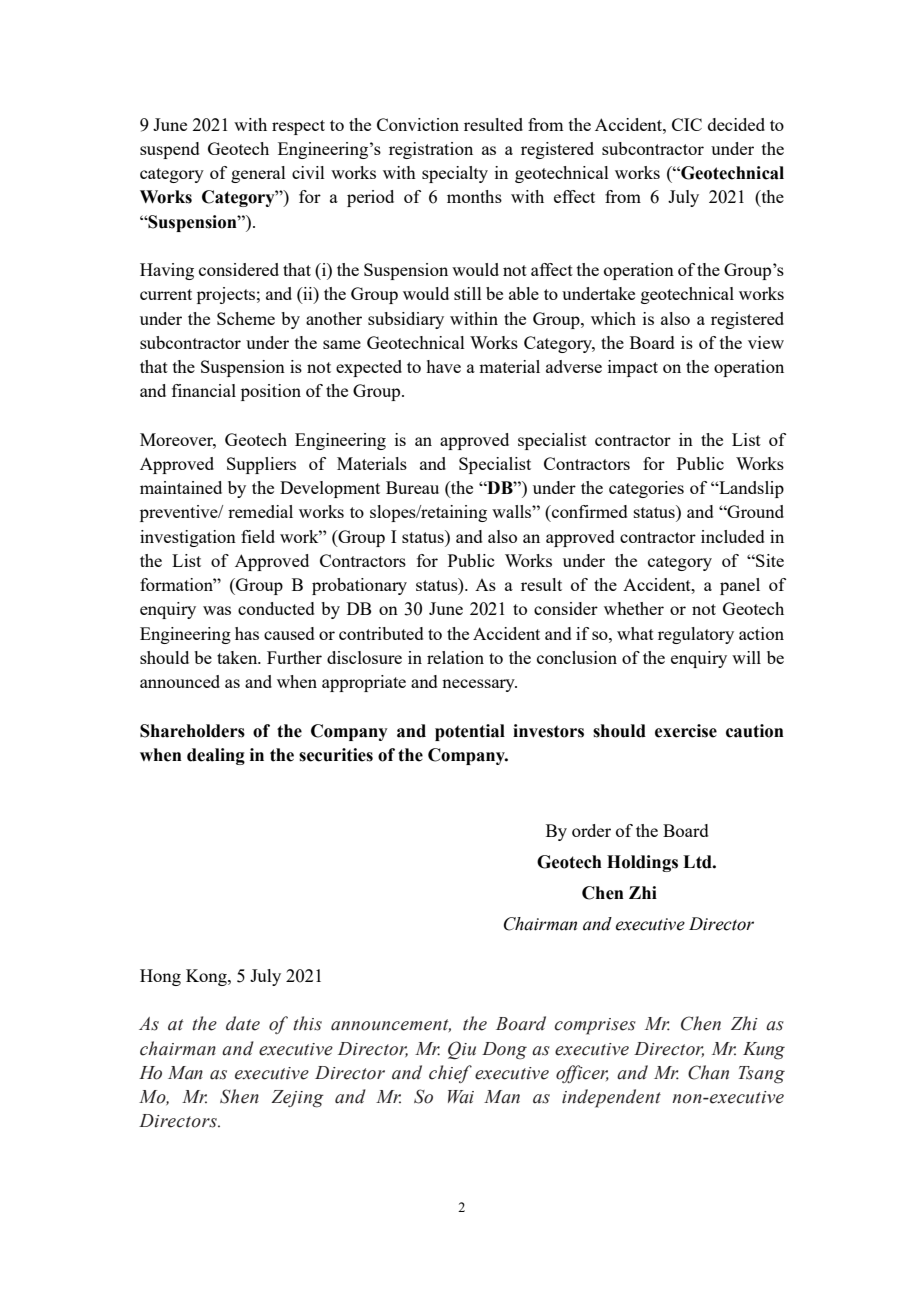 The width and height of the screenshot is (924, 1308). What do you see at coordinates (591, 830) in the screenshot?
I see `order` at bounding box center [591, 830].
